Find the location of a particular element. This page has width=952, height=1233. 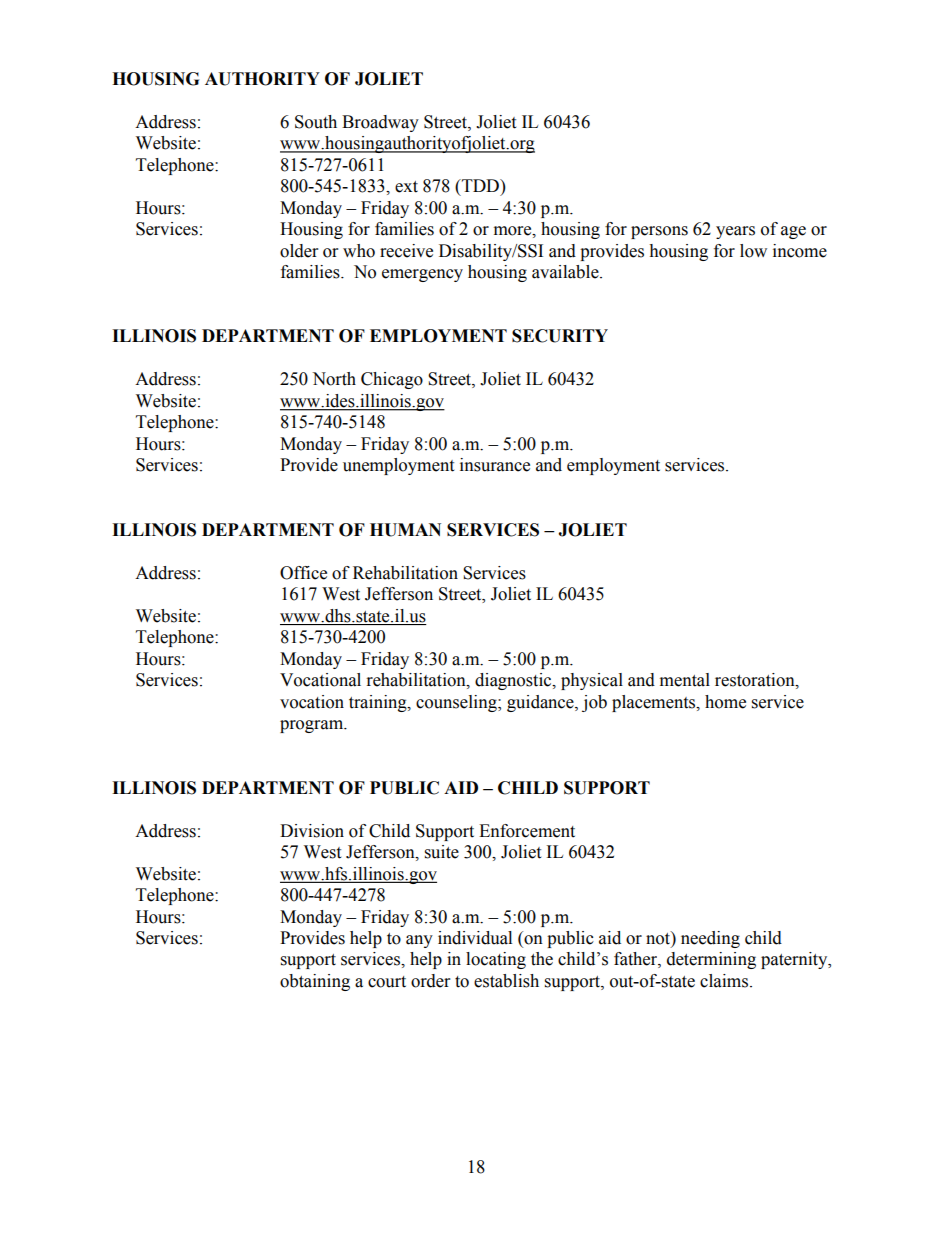

court is located at coordinates (387, 982).
